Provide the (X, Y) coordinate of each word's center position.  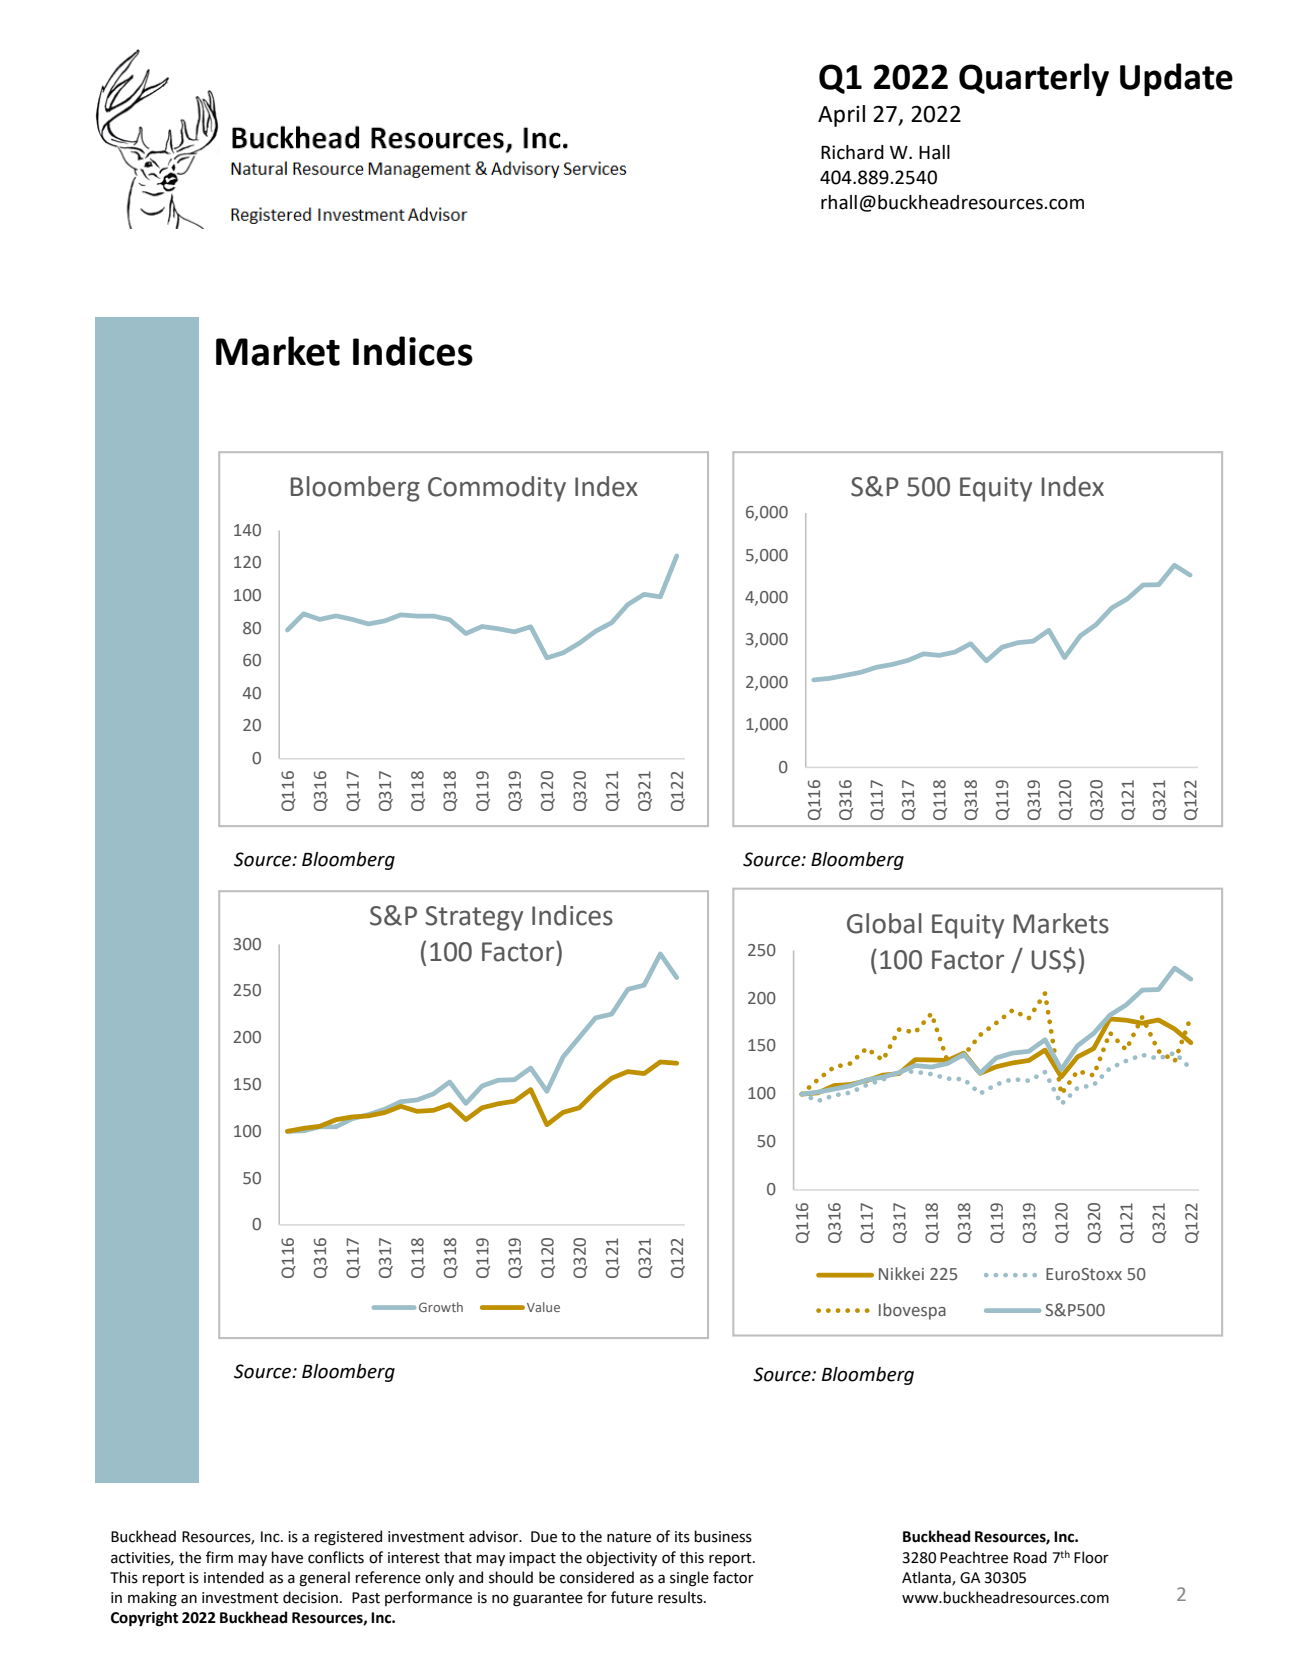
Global (884, 923)
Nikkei (901, 1274)
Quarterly (1034, 79)
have (287, 1557)
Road (1030, 1557)
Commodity (497, 489)
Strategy (474, 918)
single (689, 1579)
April (841, 116)
